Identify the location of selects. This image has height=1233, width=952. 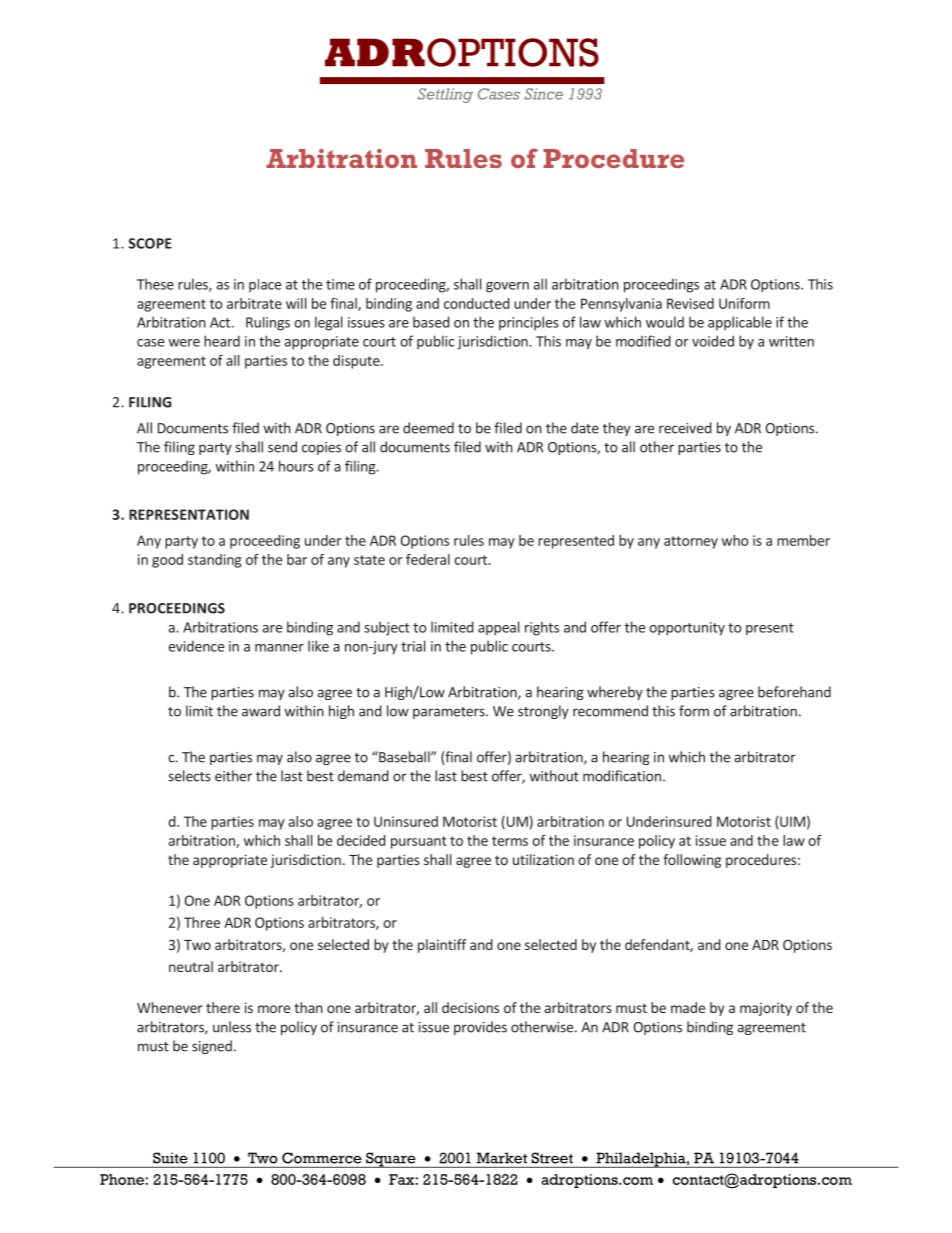
(189, 776).
